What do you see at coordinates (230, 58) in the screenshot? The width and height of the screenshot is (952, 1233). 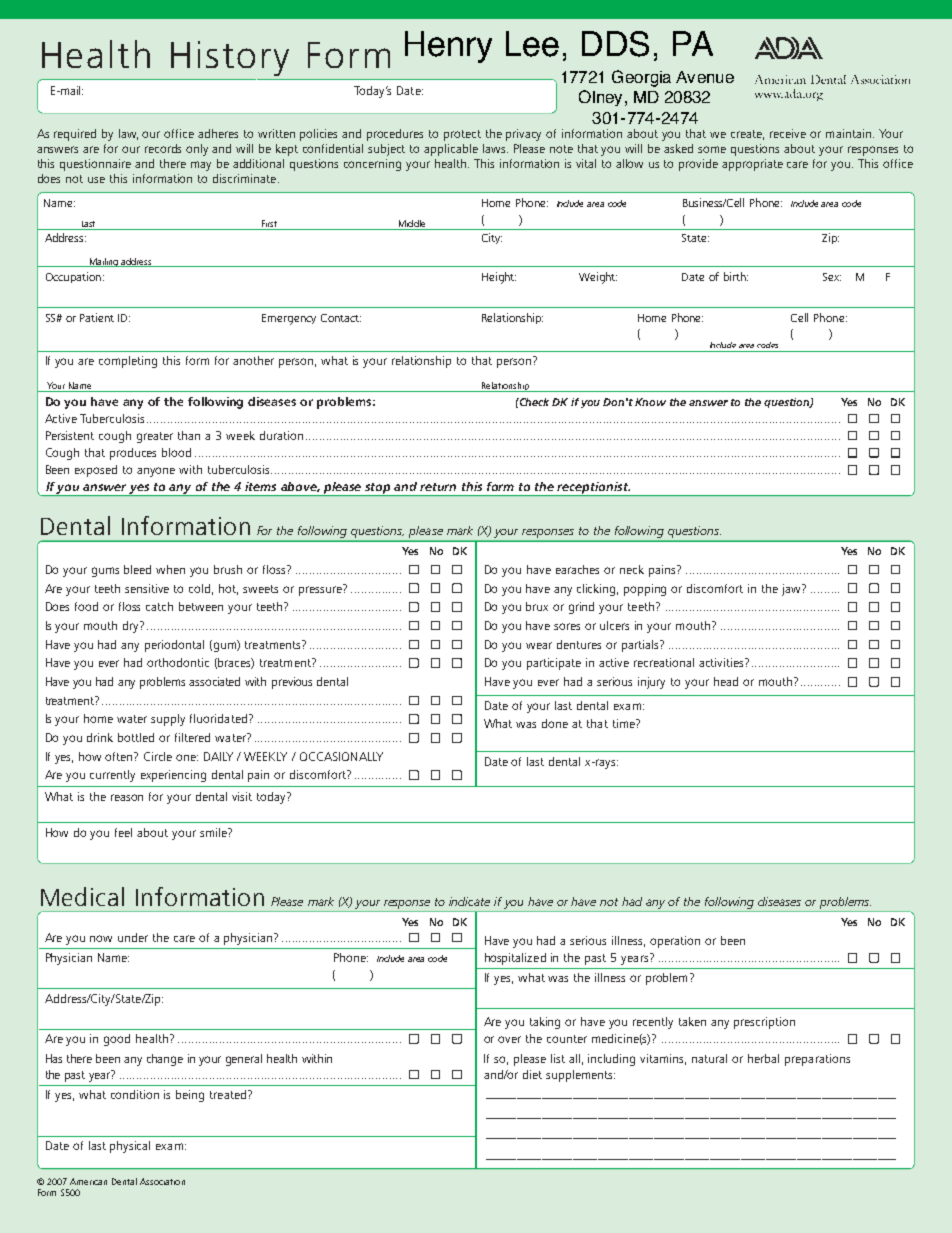 I see `History` at bounding box center [230, 58].
